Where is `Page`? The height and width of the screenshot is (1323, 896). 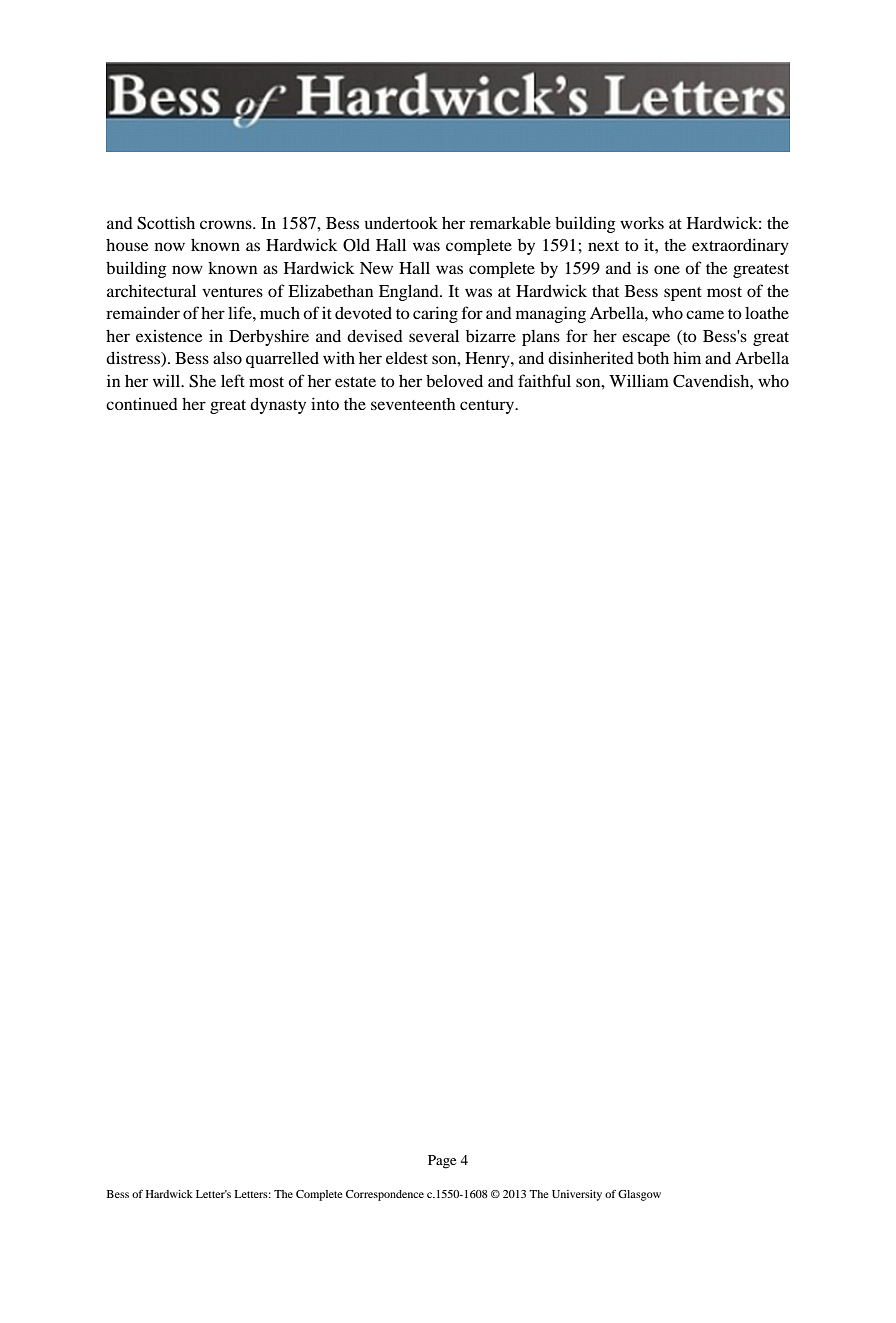 Page is located at coordinates (442, 1162).
